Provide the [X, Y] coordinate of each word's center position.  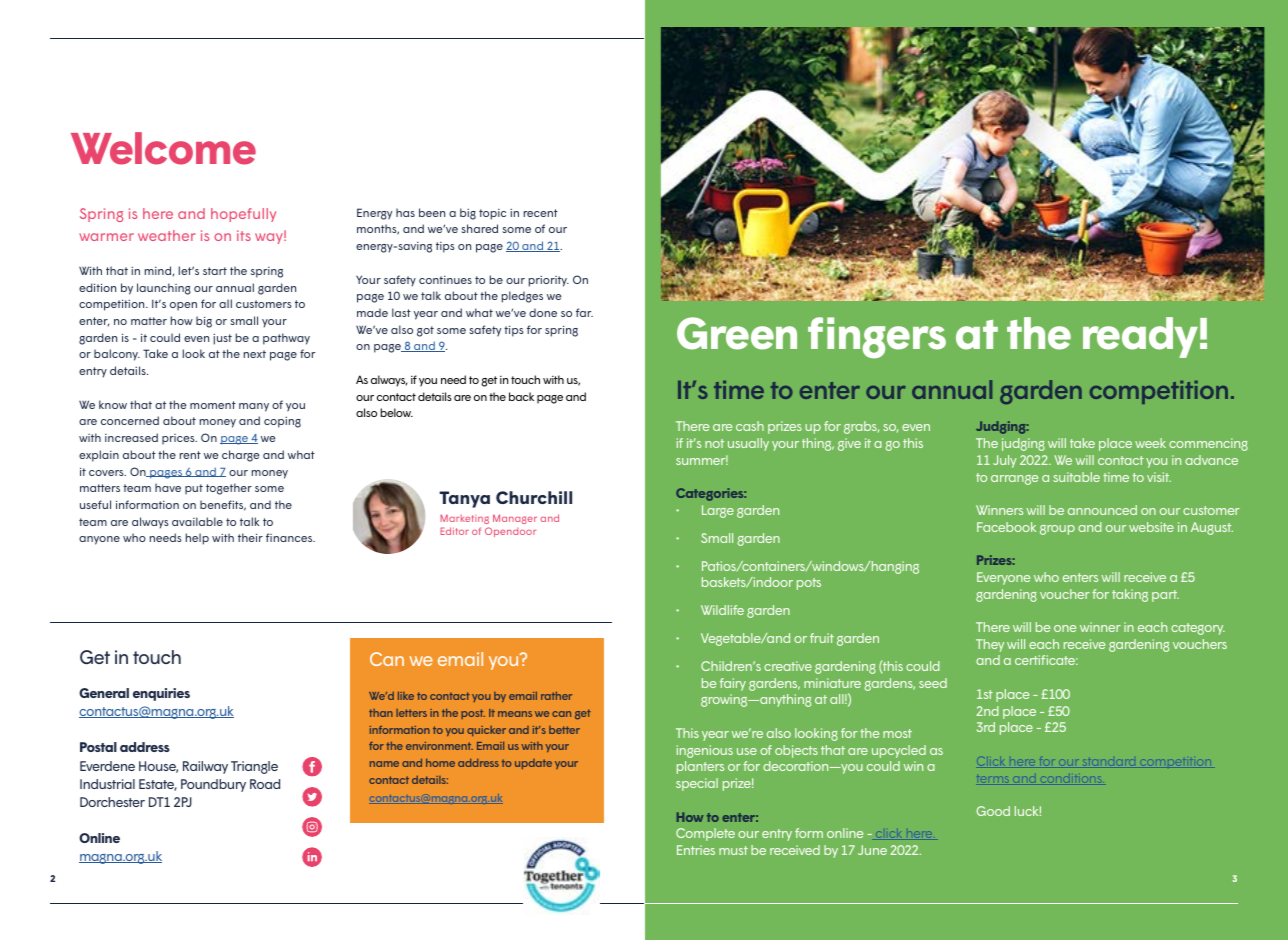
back [521, 396]
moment [213, 405]
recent [541, 213]
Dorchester [112, 802]
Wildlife [722, 610]
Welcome [163, 148]
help [197, 539]
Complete [705, 834]
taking [1130, 595]
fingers [877, 338]
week [1150, 443]
